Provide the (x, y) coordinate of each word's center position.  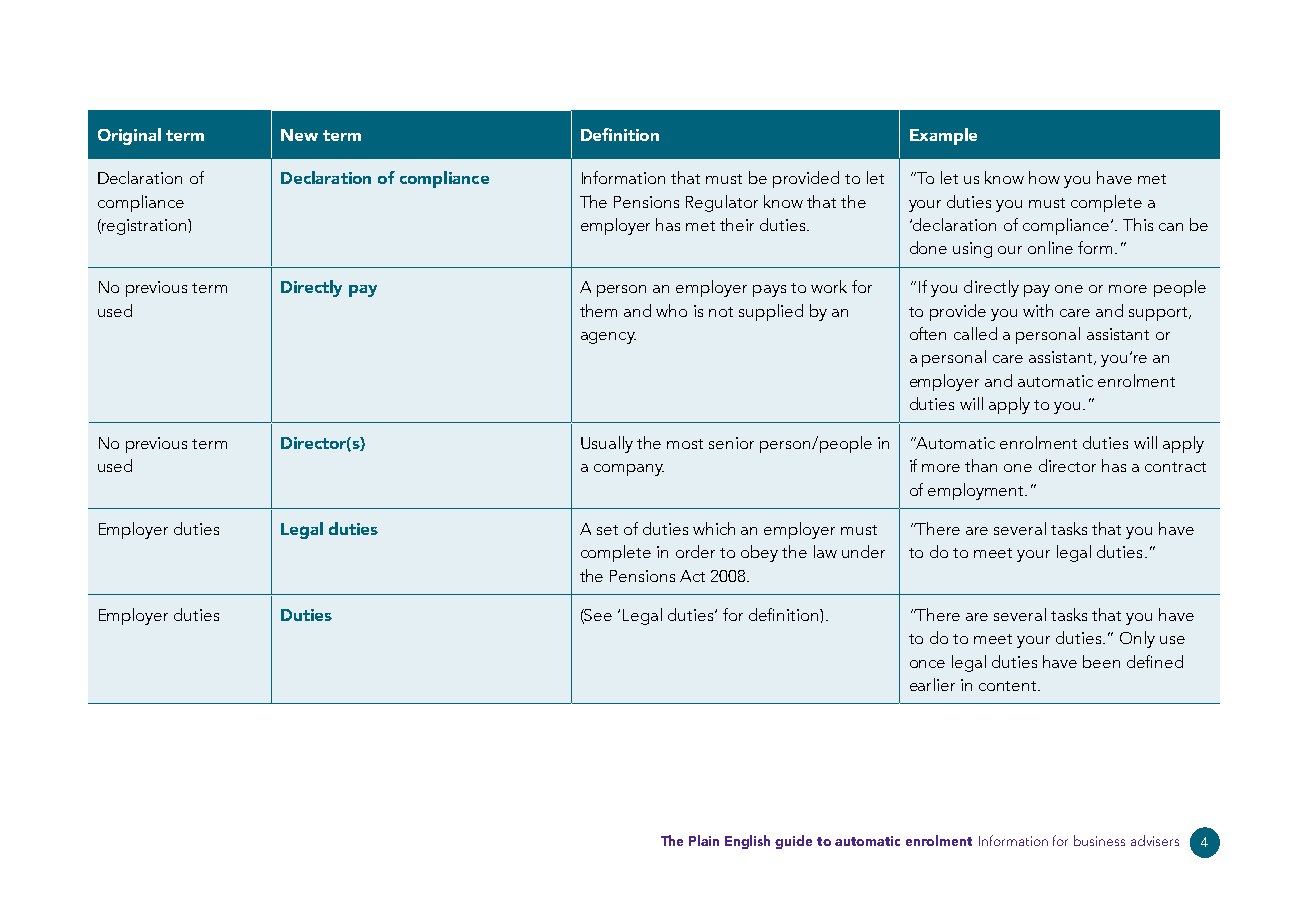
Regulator (722, 203)
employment (977, 491)
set (607, 530)
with (1038, 310)
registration (144, 227)
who (671, 310)
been (1101, 661)
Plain (704, 840)
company (629, 470)
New (299, 135)
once (927, 664)
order (695, 551)
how (1044, 177)
